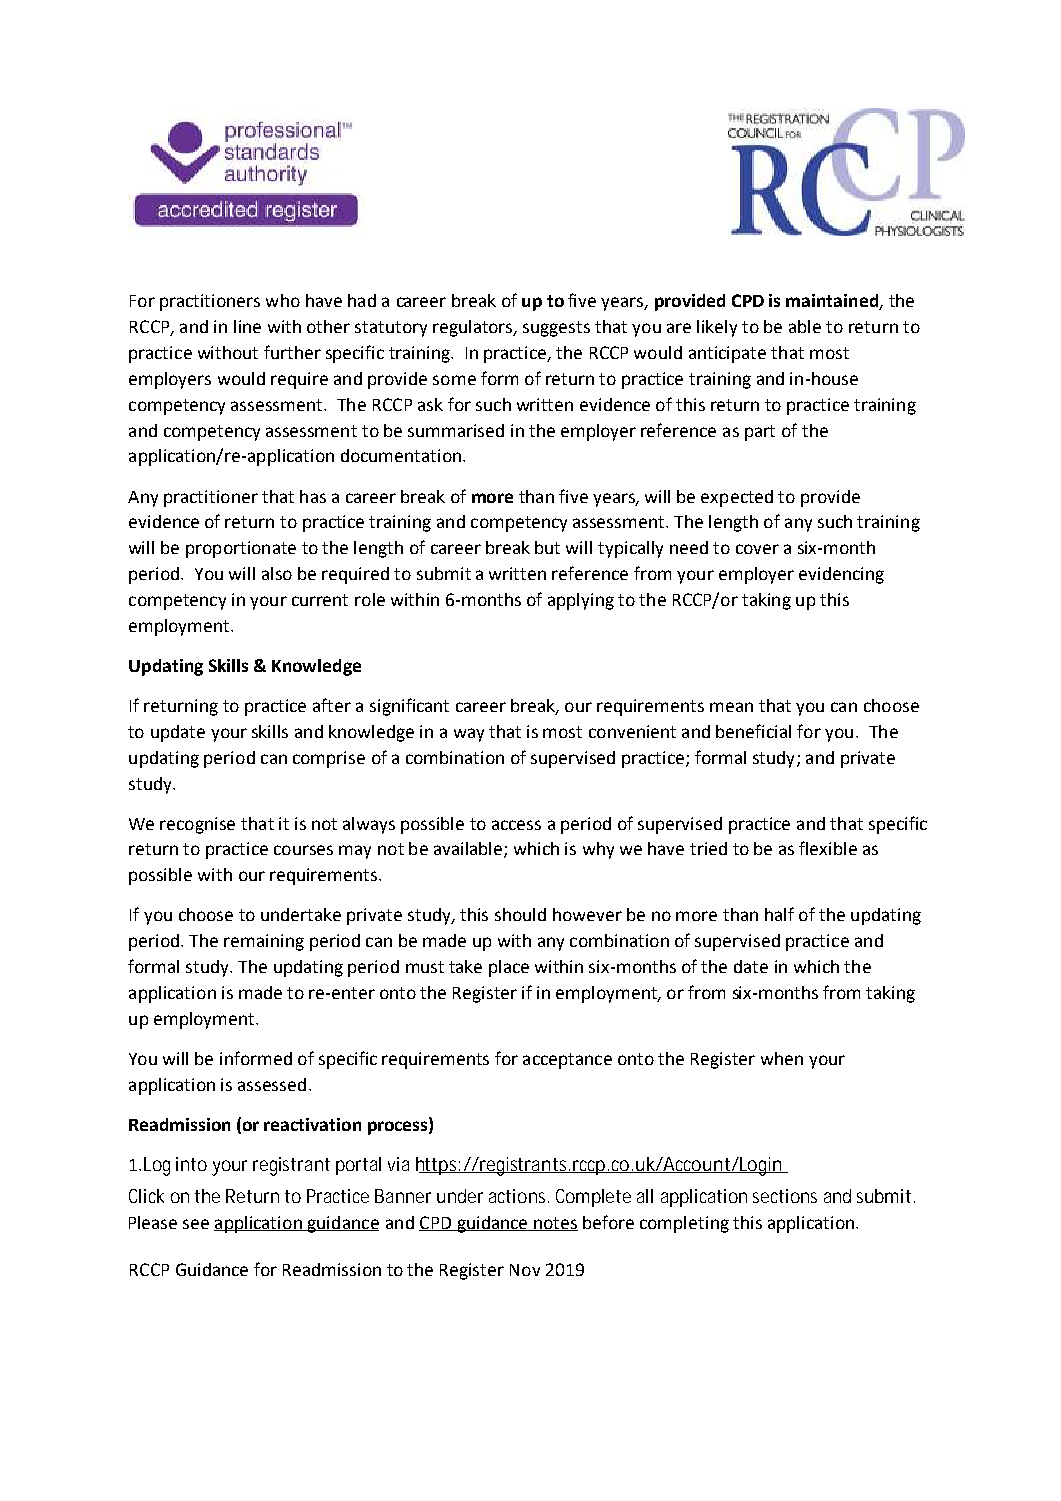 The height and width of the screenshot is (1501, 1061). I want to click on beneficial, so click(753, 731).
